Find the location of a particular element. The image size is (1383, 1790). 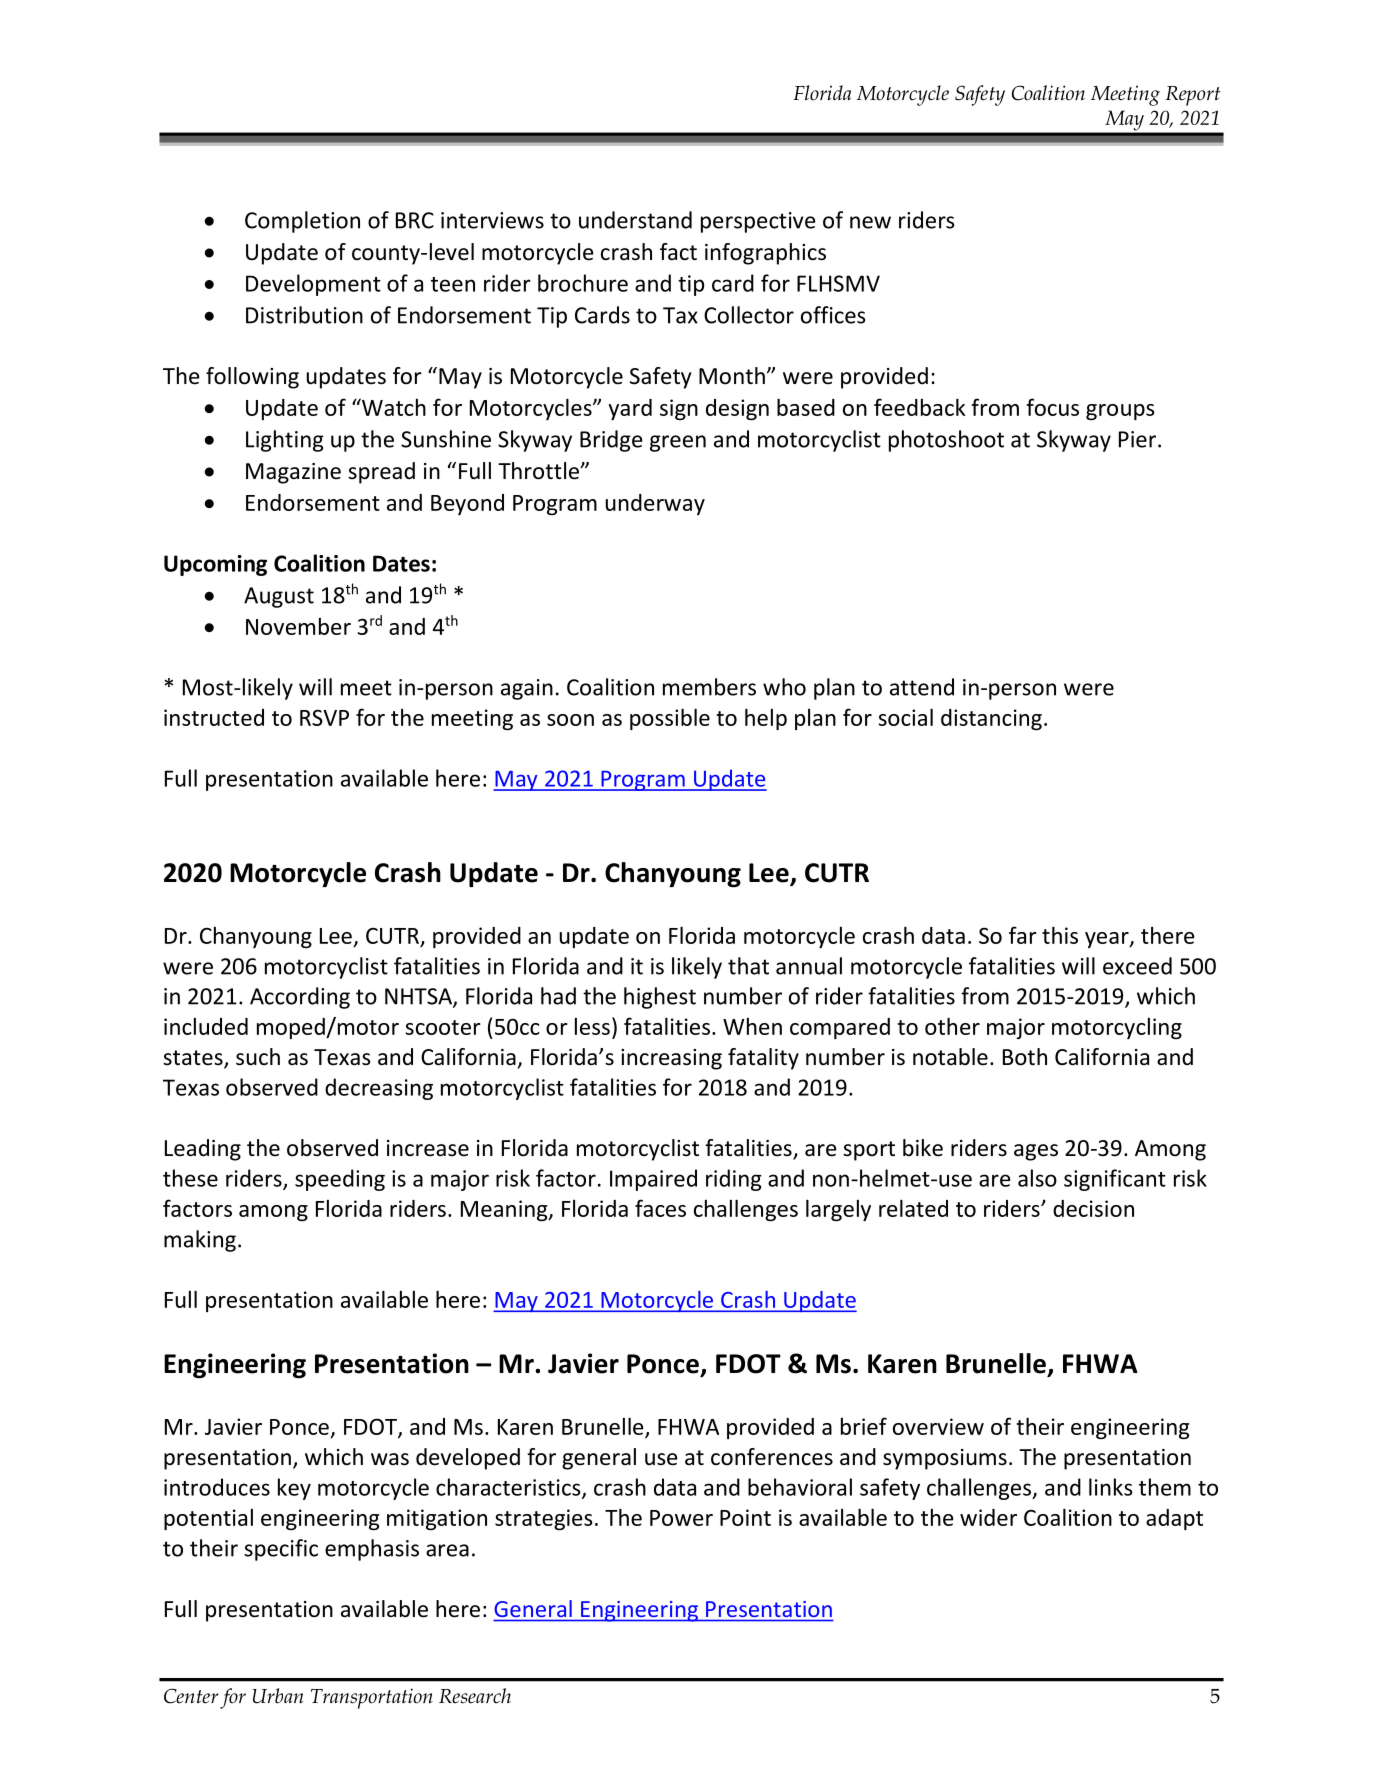

Impaired is located at coordinates (653, 1180).
